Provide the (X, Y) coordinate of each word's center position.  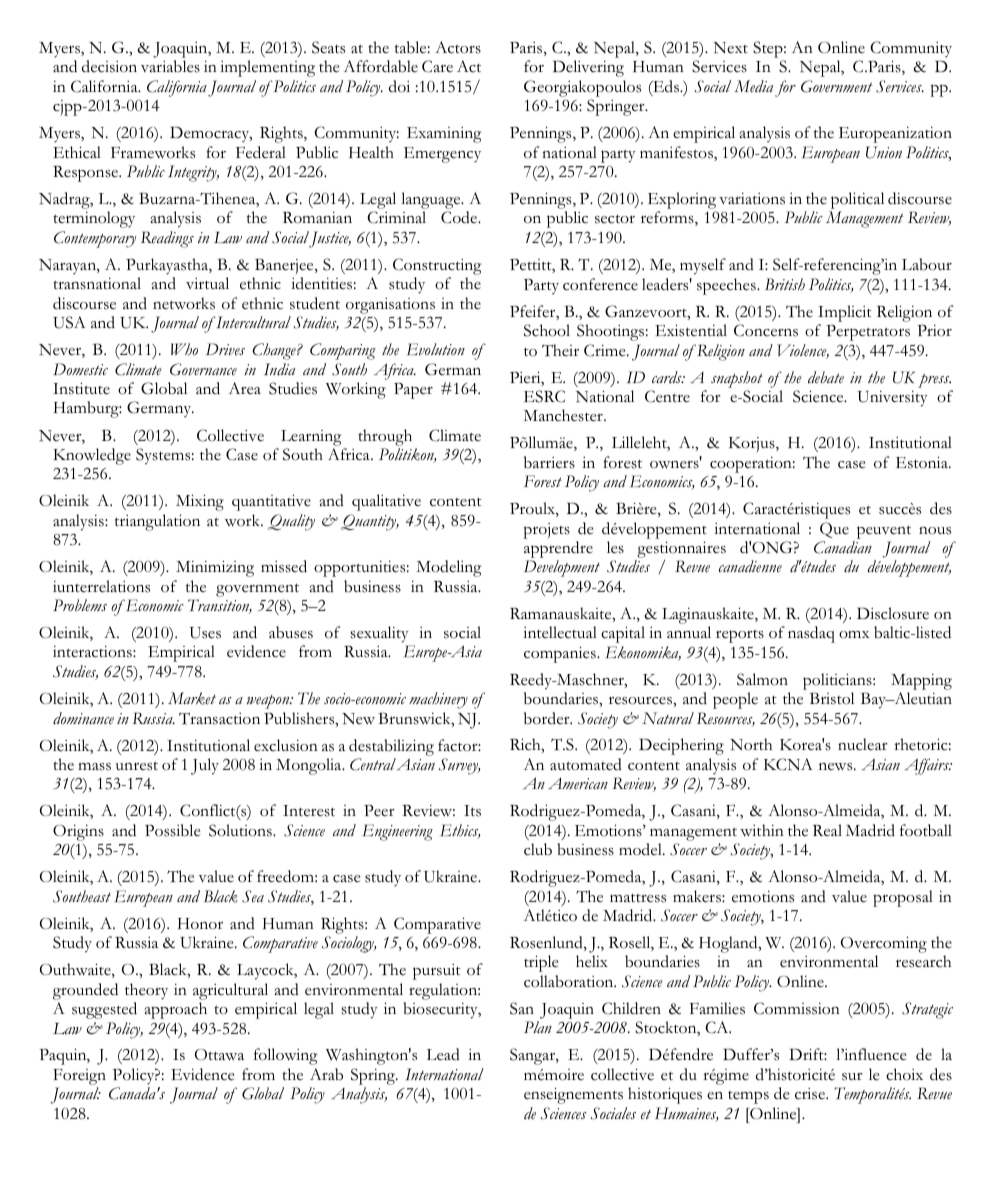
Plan (538, 1027)
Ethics (460, 831)
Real (827, 830)
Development (562, 568)
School (547, 330)
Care (437, 66)
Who (184, 349)
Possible (173, 830)
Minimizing (215, 568)
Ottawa (219, 1055)
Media (753, 86)
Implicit (845, 313)
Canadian (843, 547)
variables (170, 66)
